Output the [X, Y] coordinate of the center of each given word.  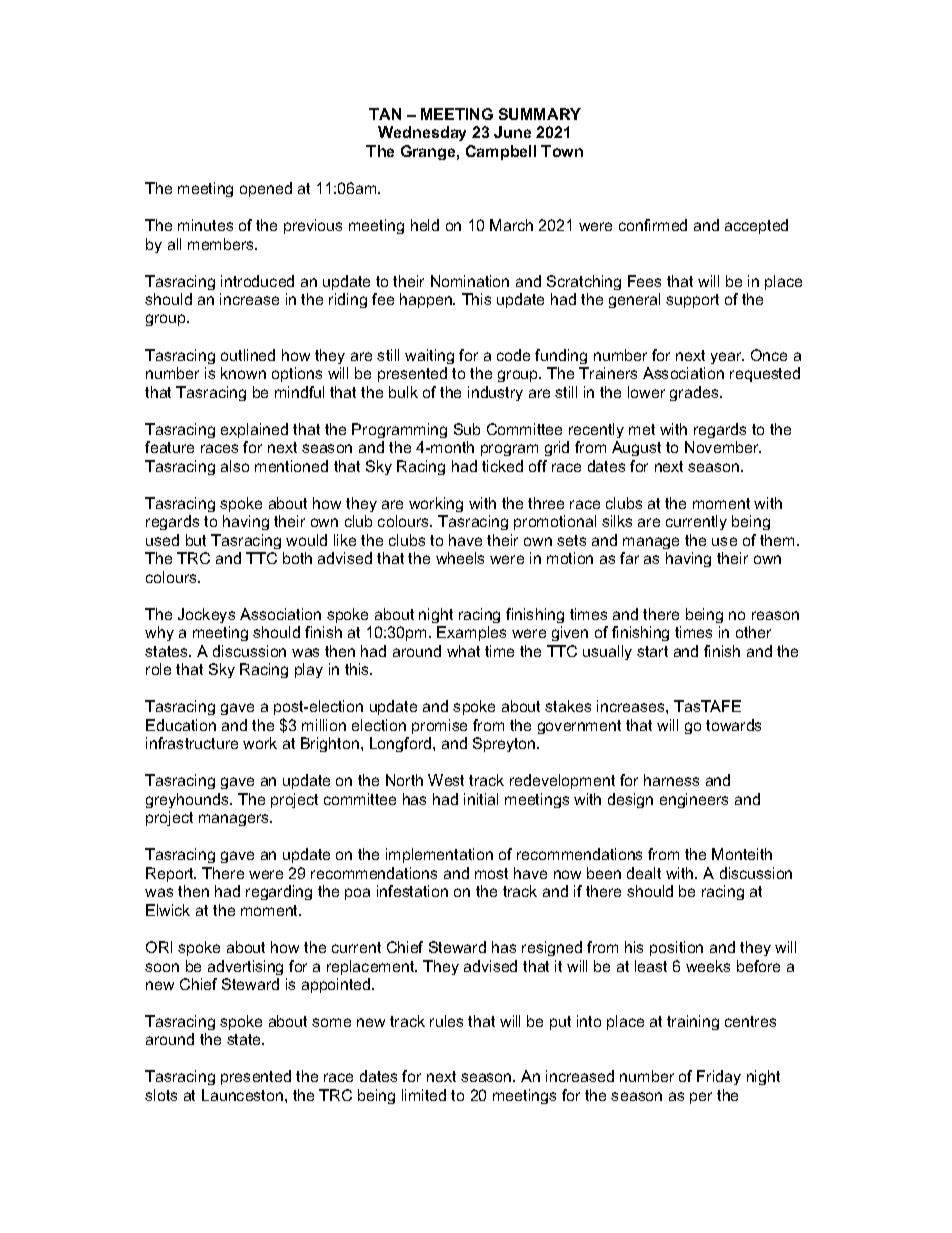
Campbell [501, 152]
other [753, 632]
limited [424, 1095]
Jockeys [206, 615]
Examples [471, 633]
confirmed [653, 225]
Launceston [244, 1095]
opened [266, 189]
